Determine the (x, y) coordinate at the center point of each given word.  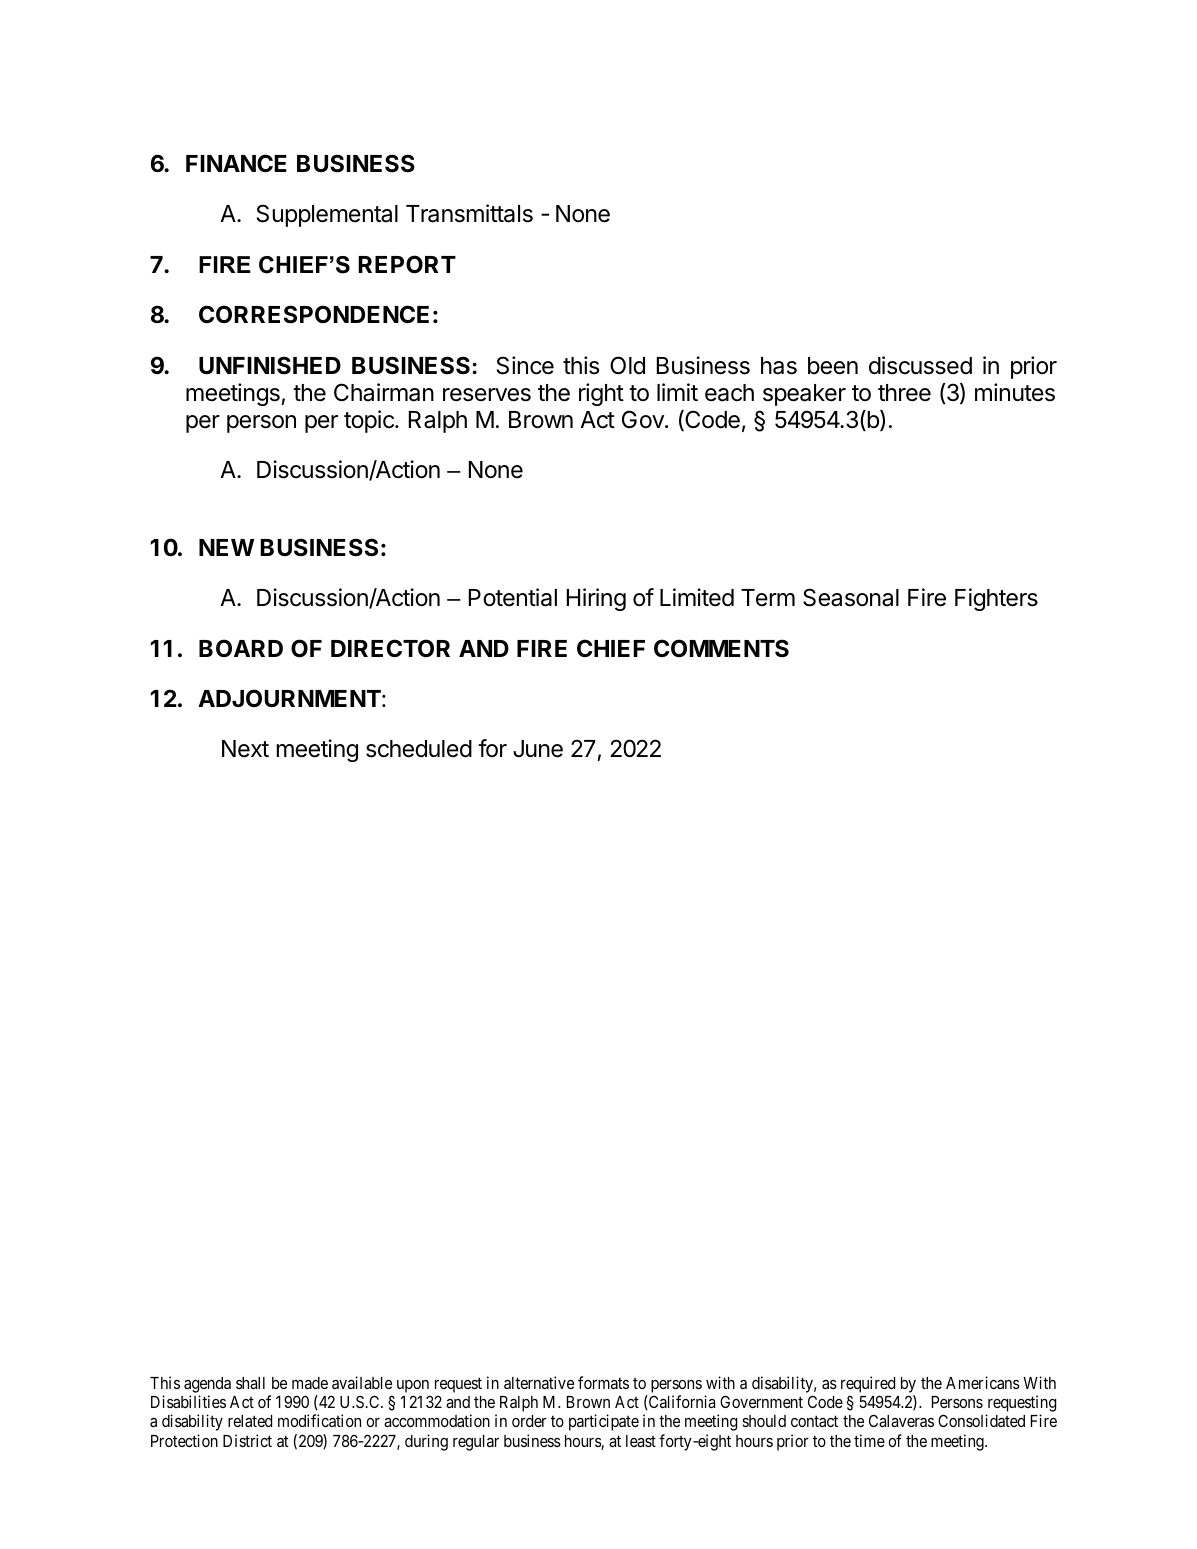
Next (245, 749)
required (868, 1386)
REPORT (407, 264)
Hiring (596, 599)
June (538, 749)
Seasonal (851, 597)
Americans (983, 1382)
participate (604, 1422)
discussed (920, 365)
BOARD (241, 648)
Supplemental (327, 215)
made (310, 1383)
